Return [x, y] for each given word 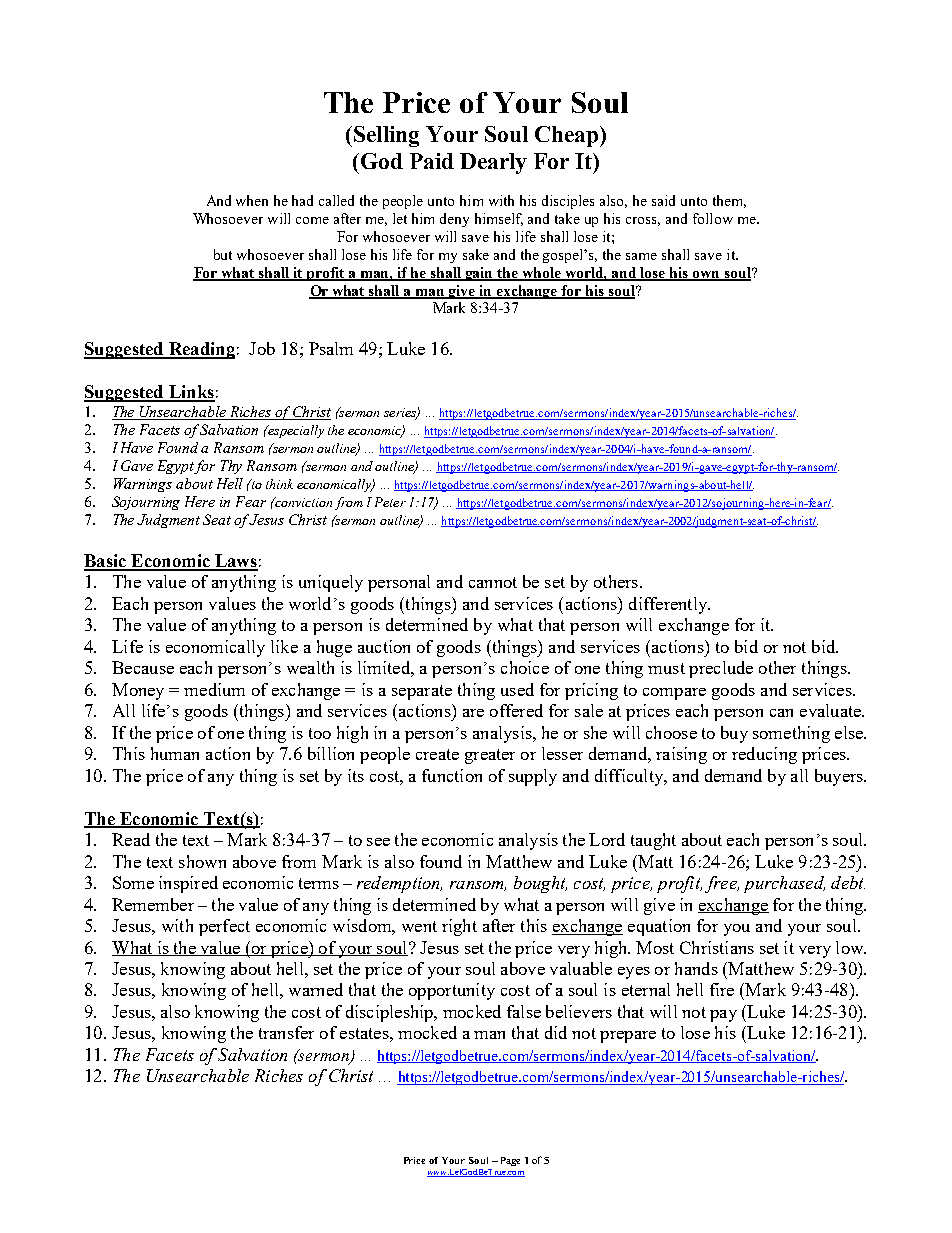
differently [669, 605]
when [252, 200]
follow [713, 218]
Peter [390, 502]
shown [202, 861]
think [279, 484]
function [452, 775]
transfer [286, 1032]
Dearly [493, 163]
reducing [764, 755]
